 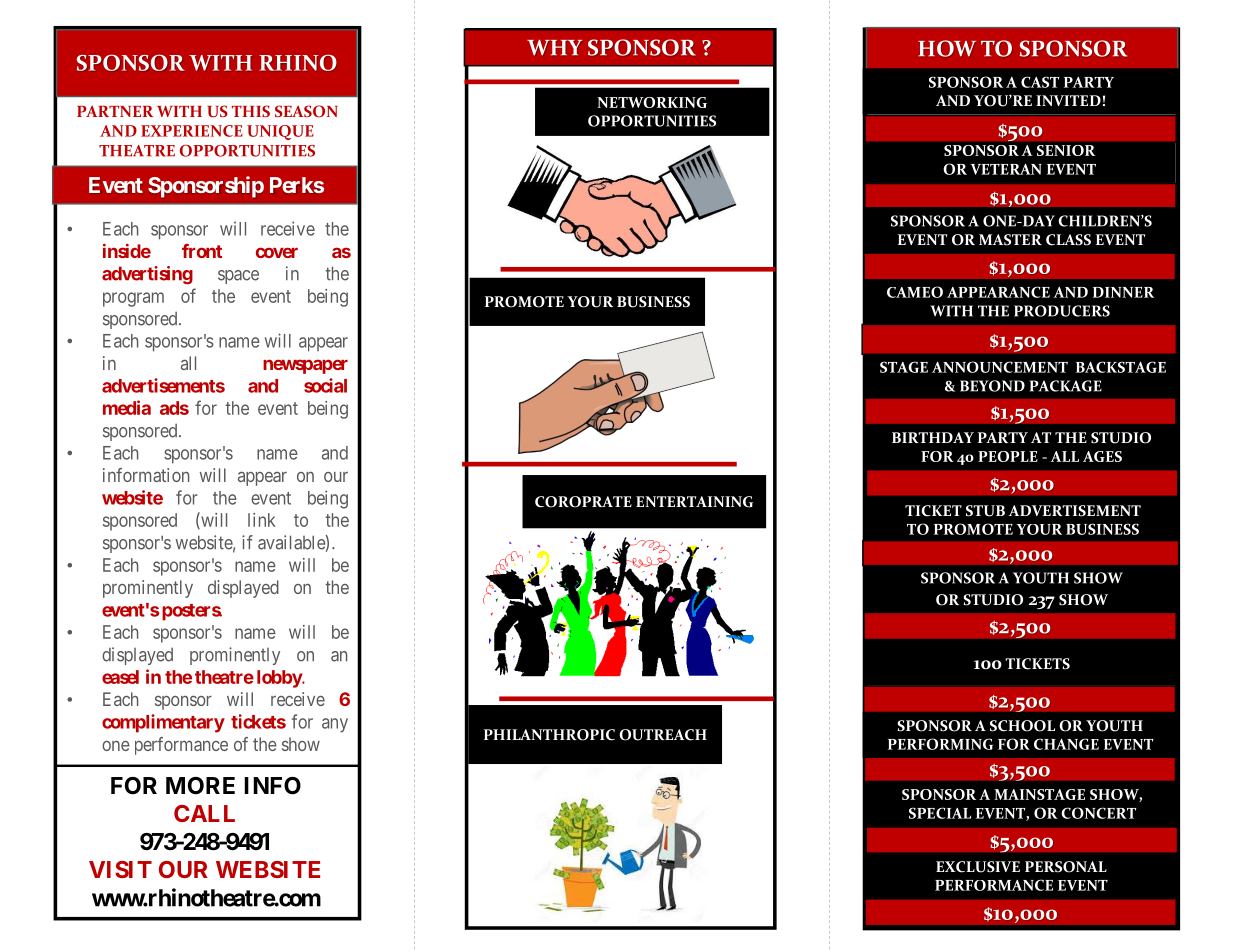 What do you see at coordinates (978, 867) in the screenshot?
I see `EXCLUSIVE` at bounding box center [978, 867].
